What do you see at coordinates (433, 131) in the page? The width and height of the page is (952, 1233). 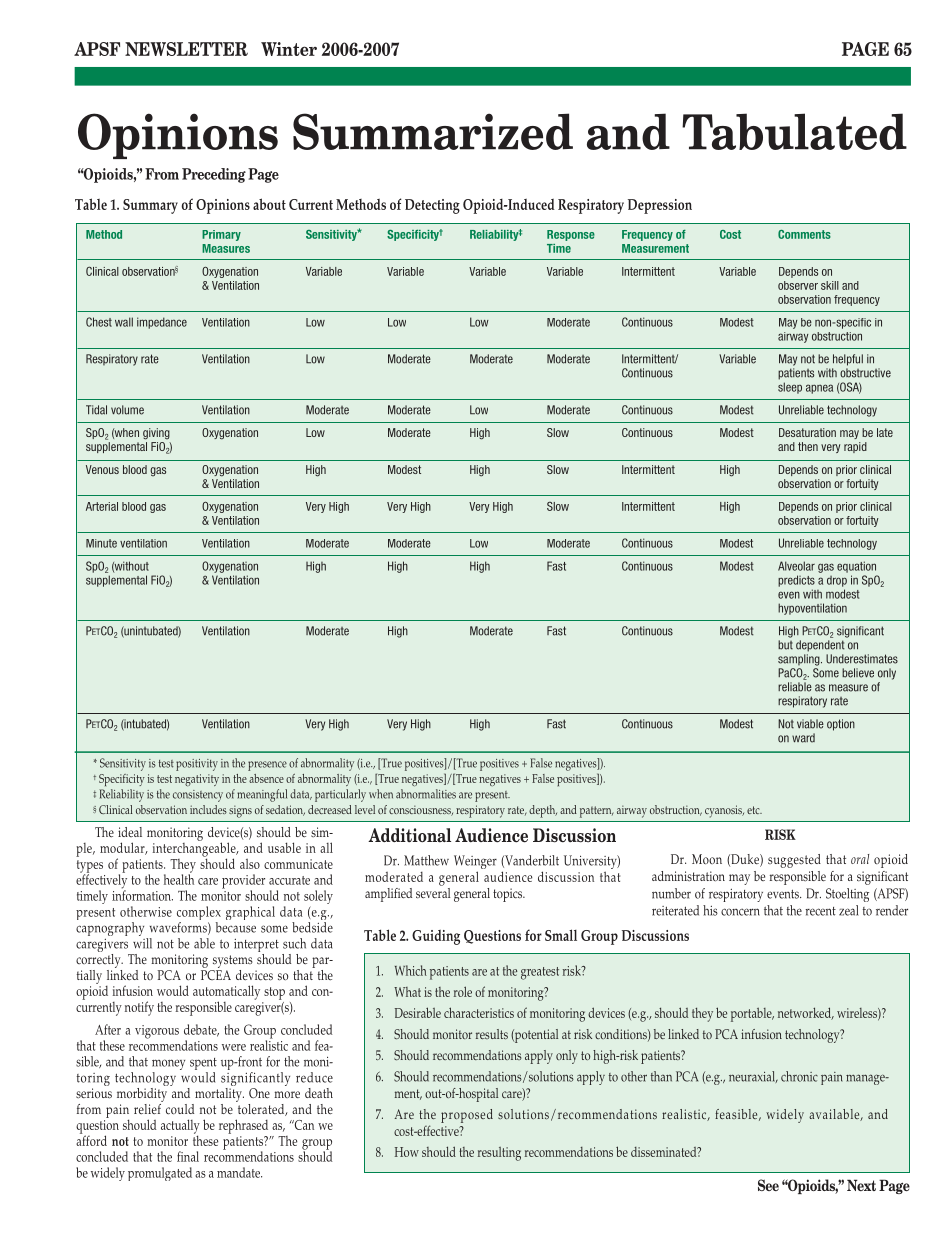 I see `Summarized` at bounding box center [433, 131].
